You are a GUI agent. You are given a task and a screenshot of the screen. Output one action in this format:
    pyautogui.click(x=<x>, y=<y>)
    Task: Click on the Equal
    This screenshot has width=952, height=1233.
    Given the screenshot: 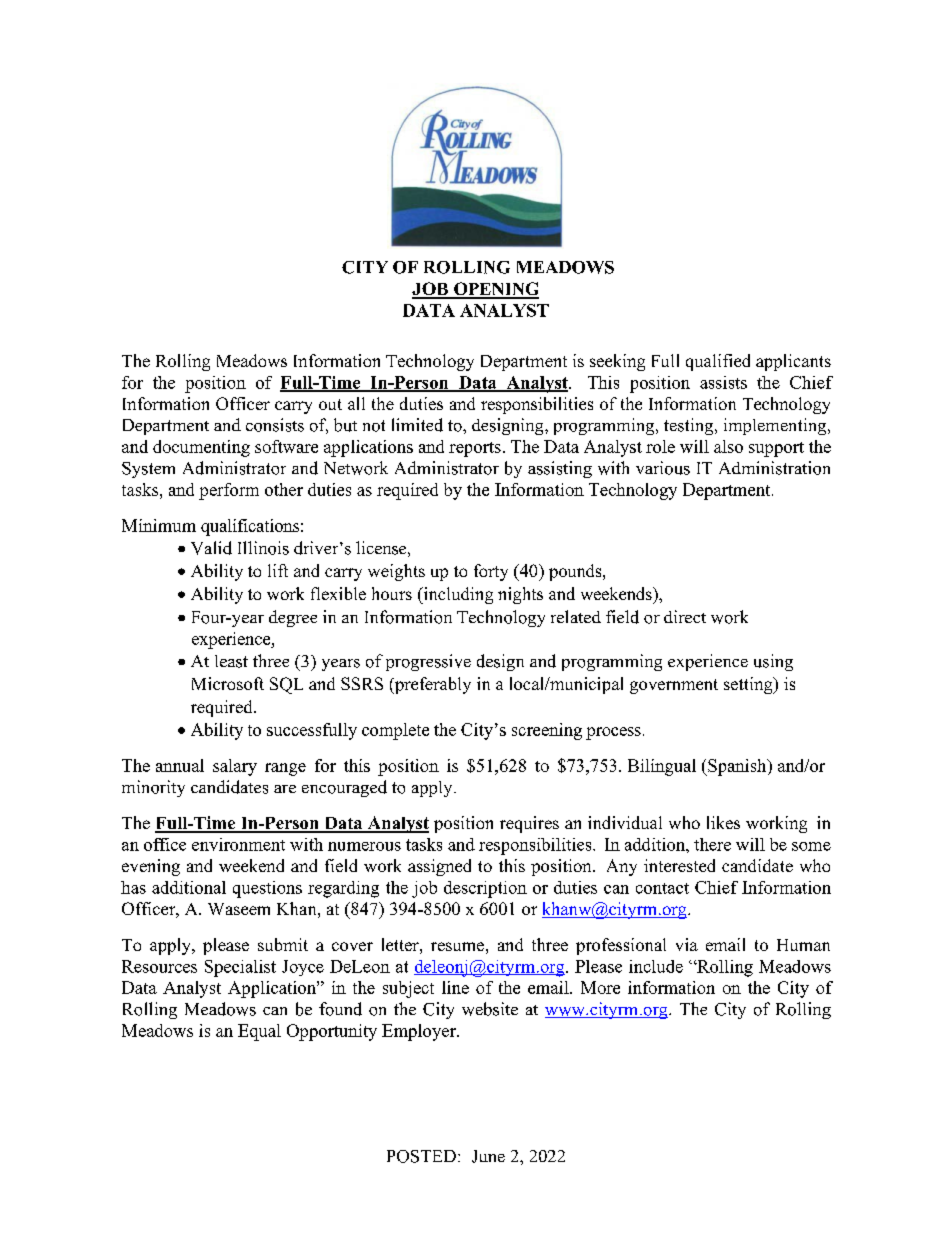 What is the action you would take?
    pyautogui.click(x=259, y=1032)
